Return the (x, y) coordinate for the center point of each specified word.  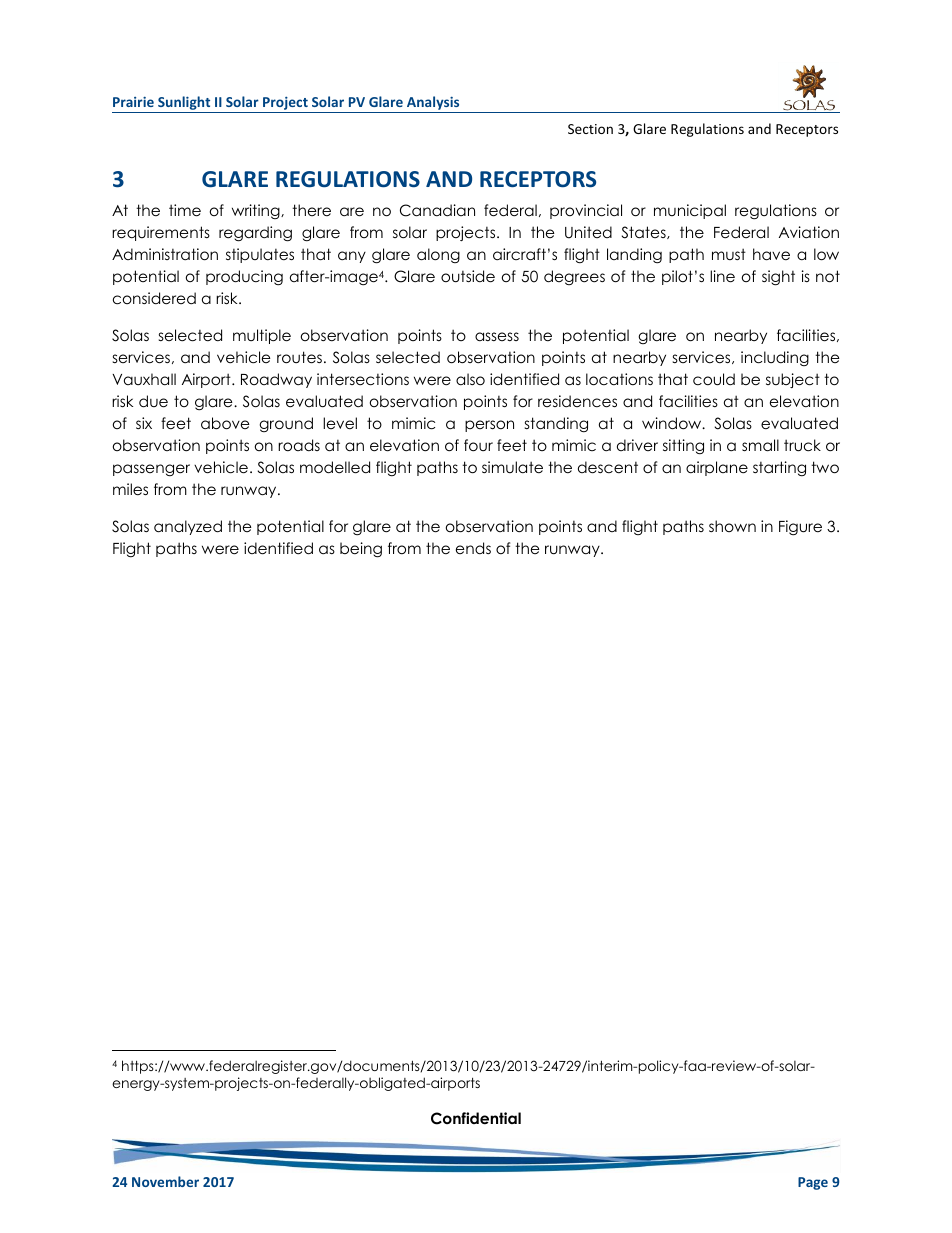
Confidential (476, 1118)
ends (473, 548)
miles (130, 489)
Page (813, 1183)
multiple (262, 336)
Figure (800, 528)
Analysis (433, 104)
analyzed (188, 527)
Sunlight (184, 104)
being (361, 550)
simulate (512, 467)
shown (732, 526)
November (165, 1181)
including (775, 358)
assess (497, 336)
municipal (690, 211)
